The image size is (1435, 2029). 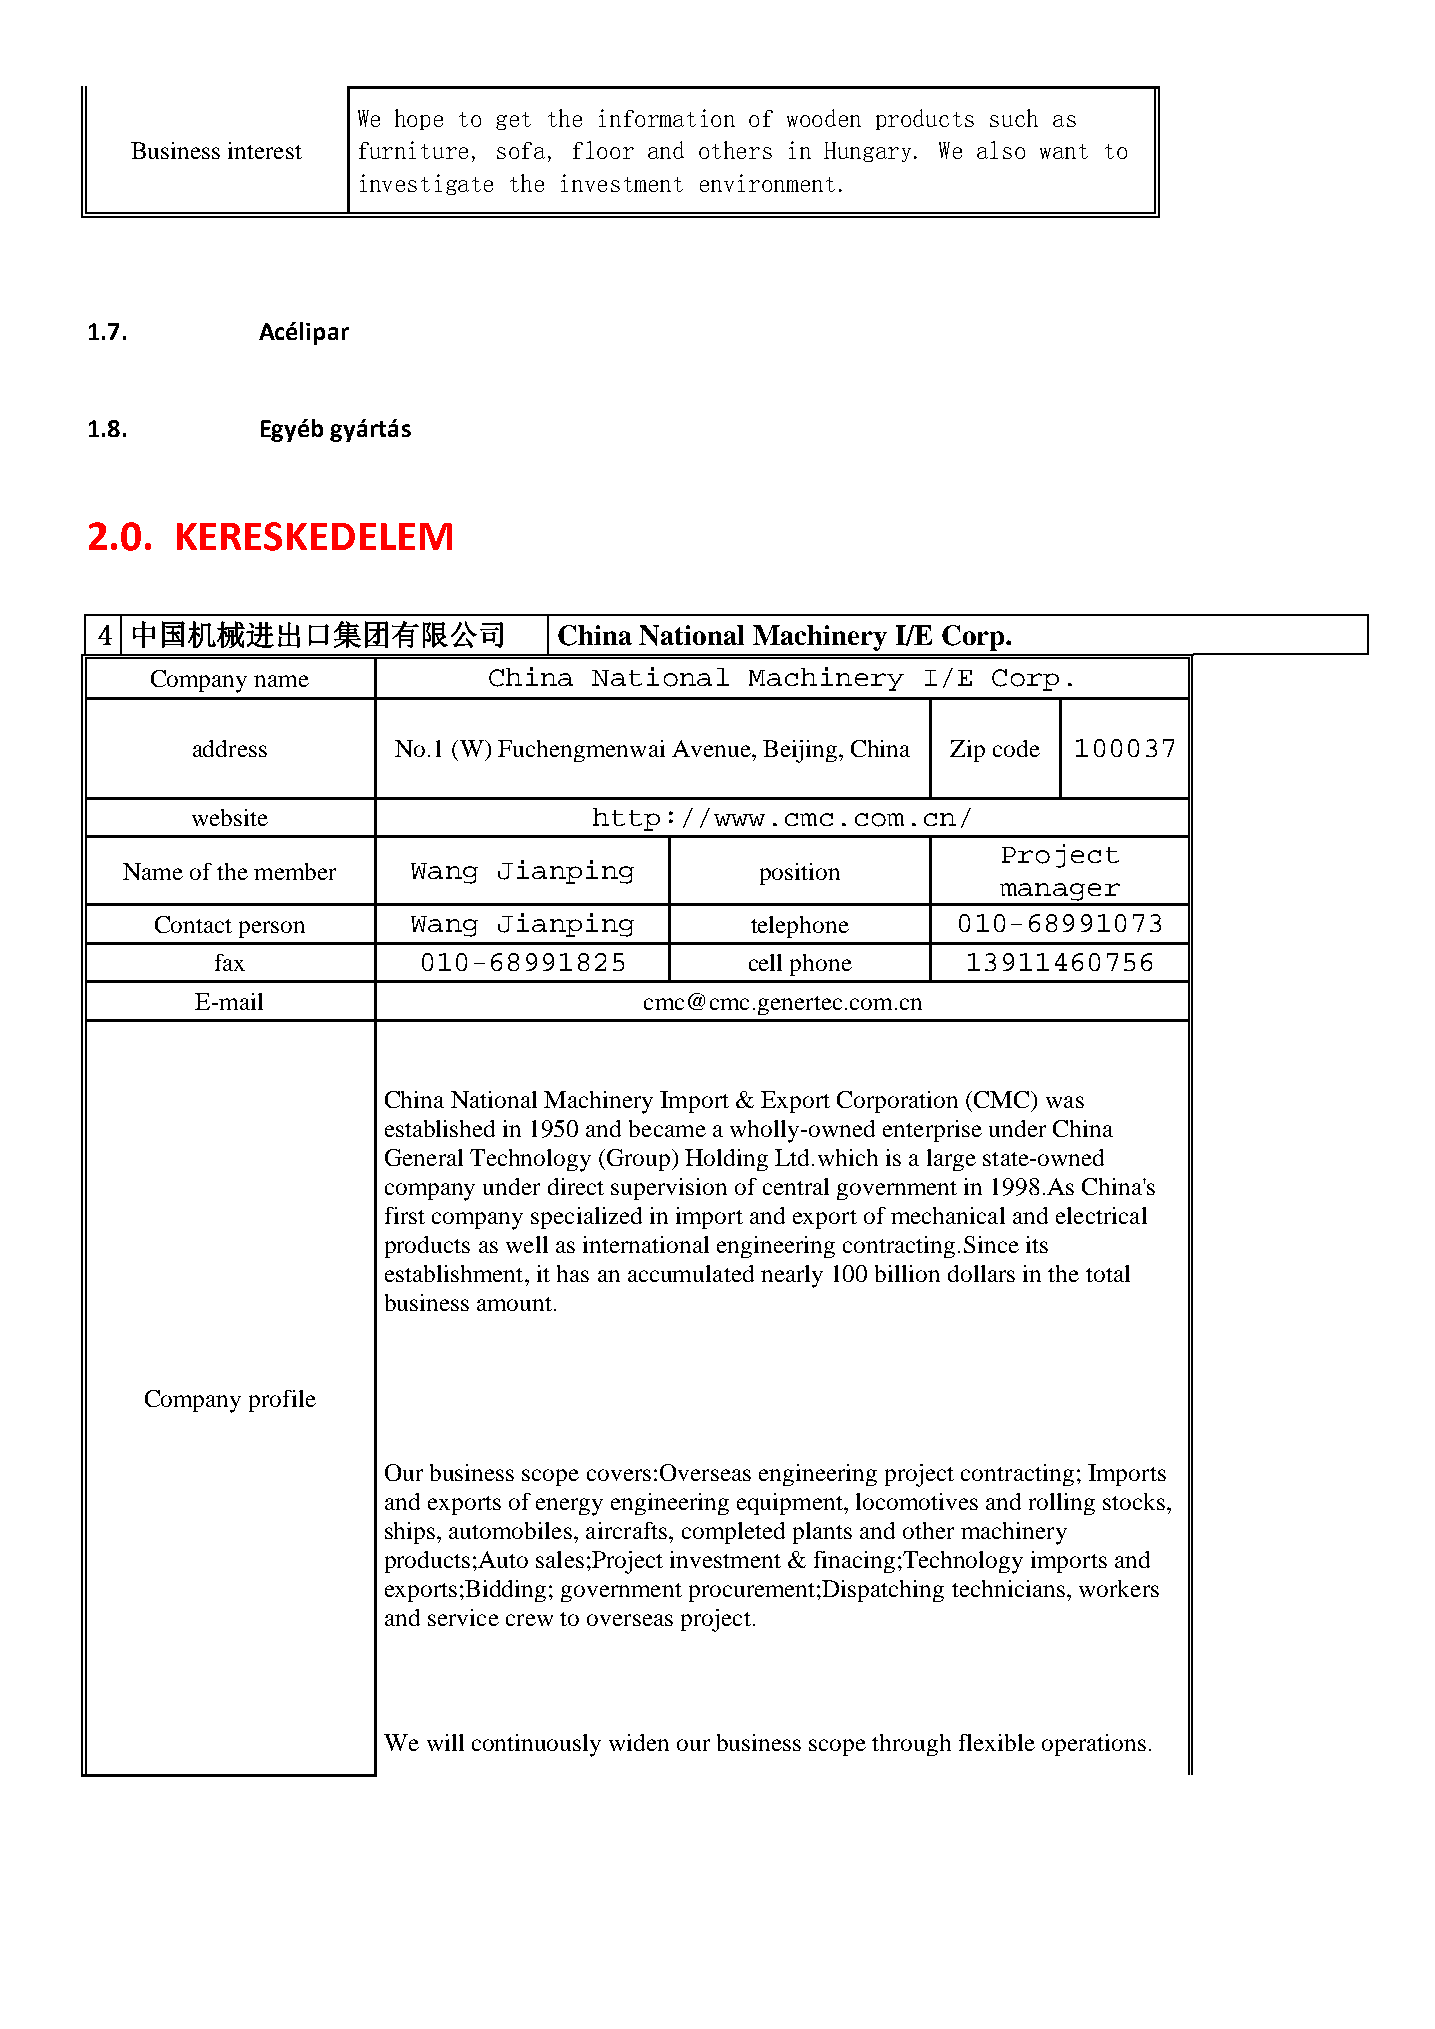 What do you see at coordinates (445, 1742) in the page?
I see `will` at bounding box center [445, 1742].
